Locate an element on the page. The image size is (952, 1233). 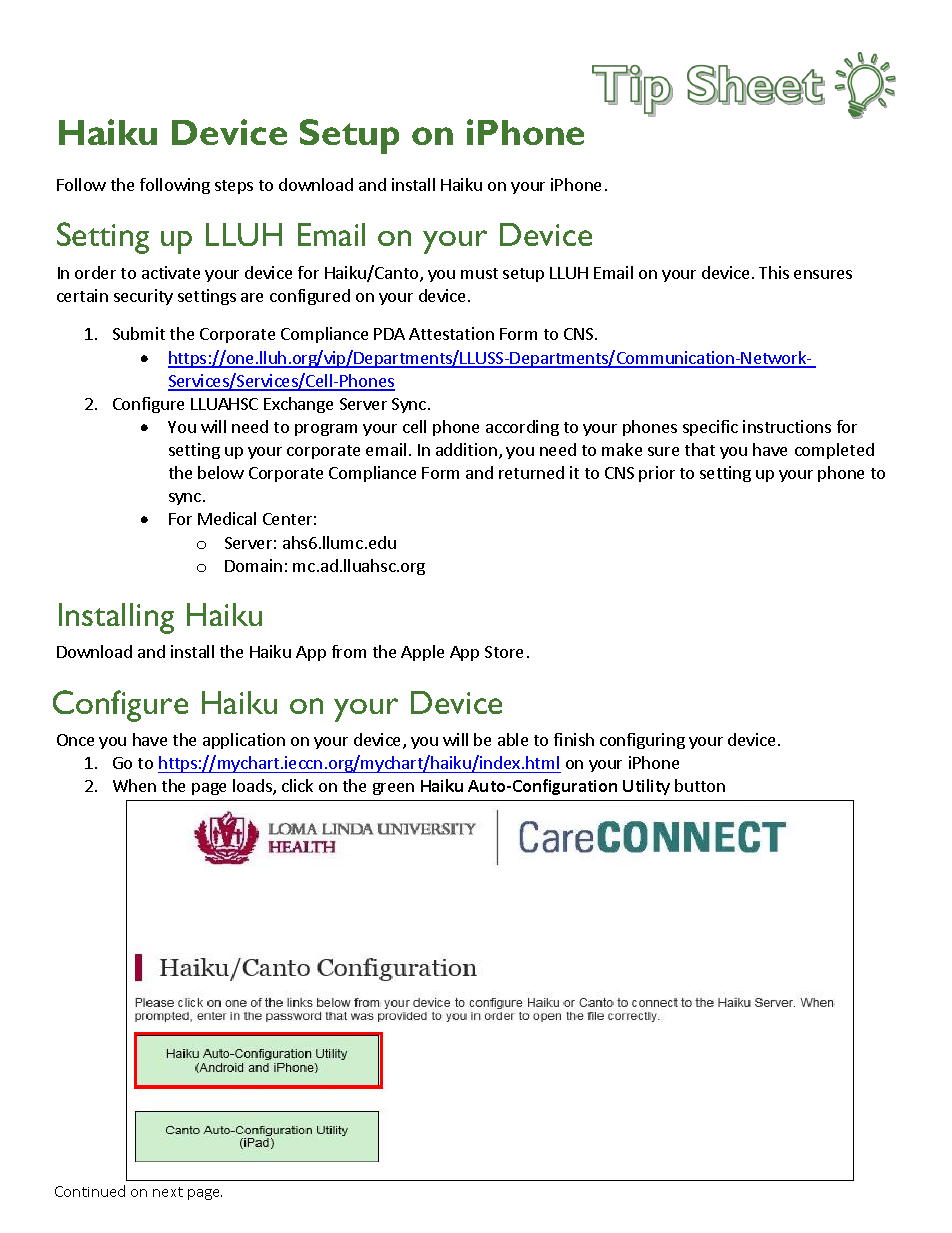
This is located at coordinates (774, 272).
